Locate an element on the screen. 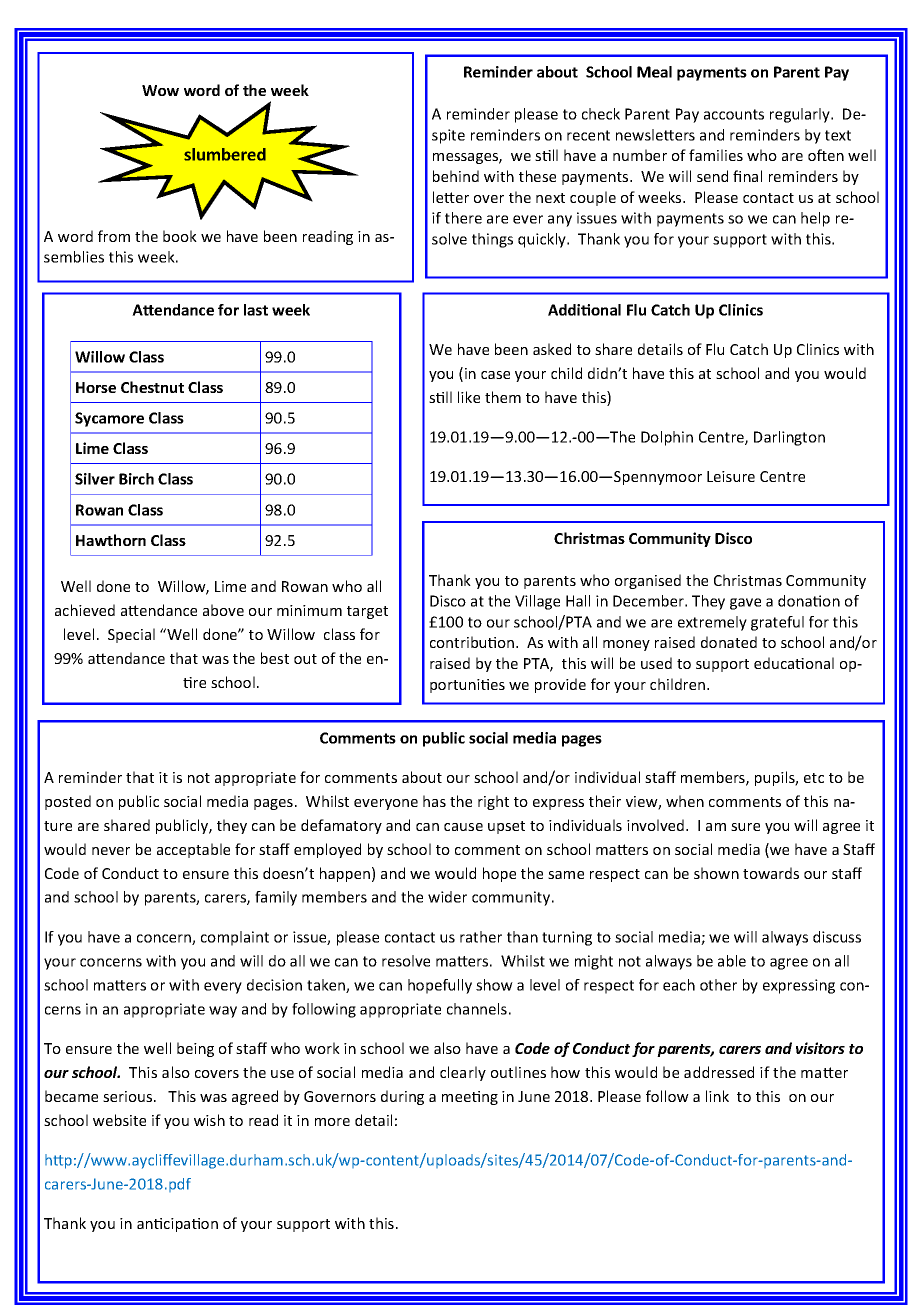 This screenshot has height=1308, width=924. Birch is located at coordinates (136, 479).
